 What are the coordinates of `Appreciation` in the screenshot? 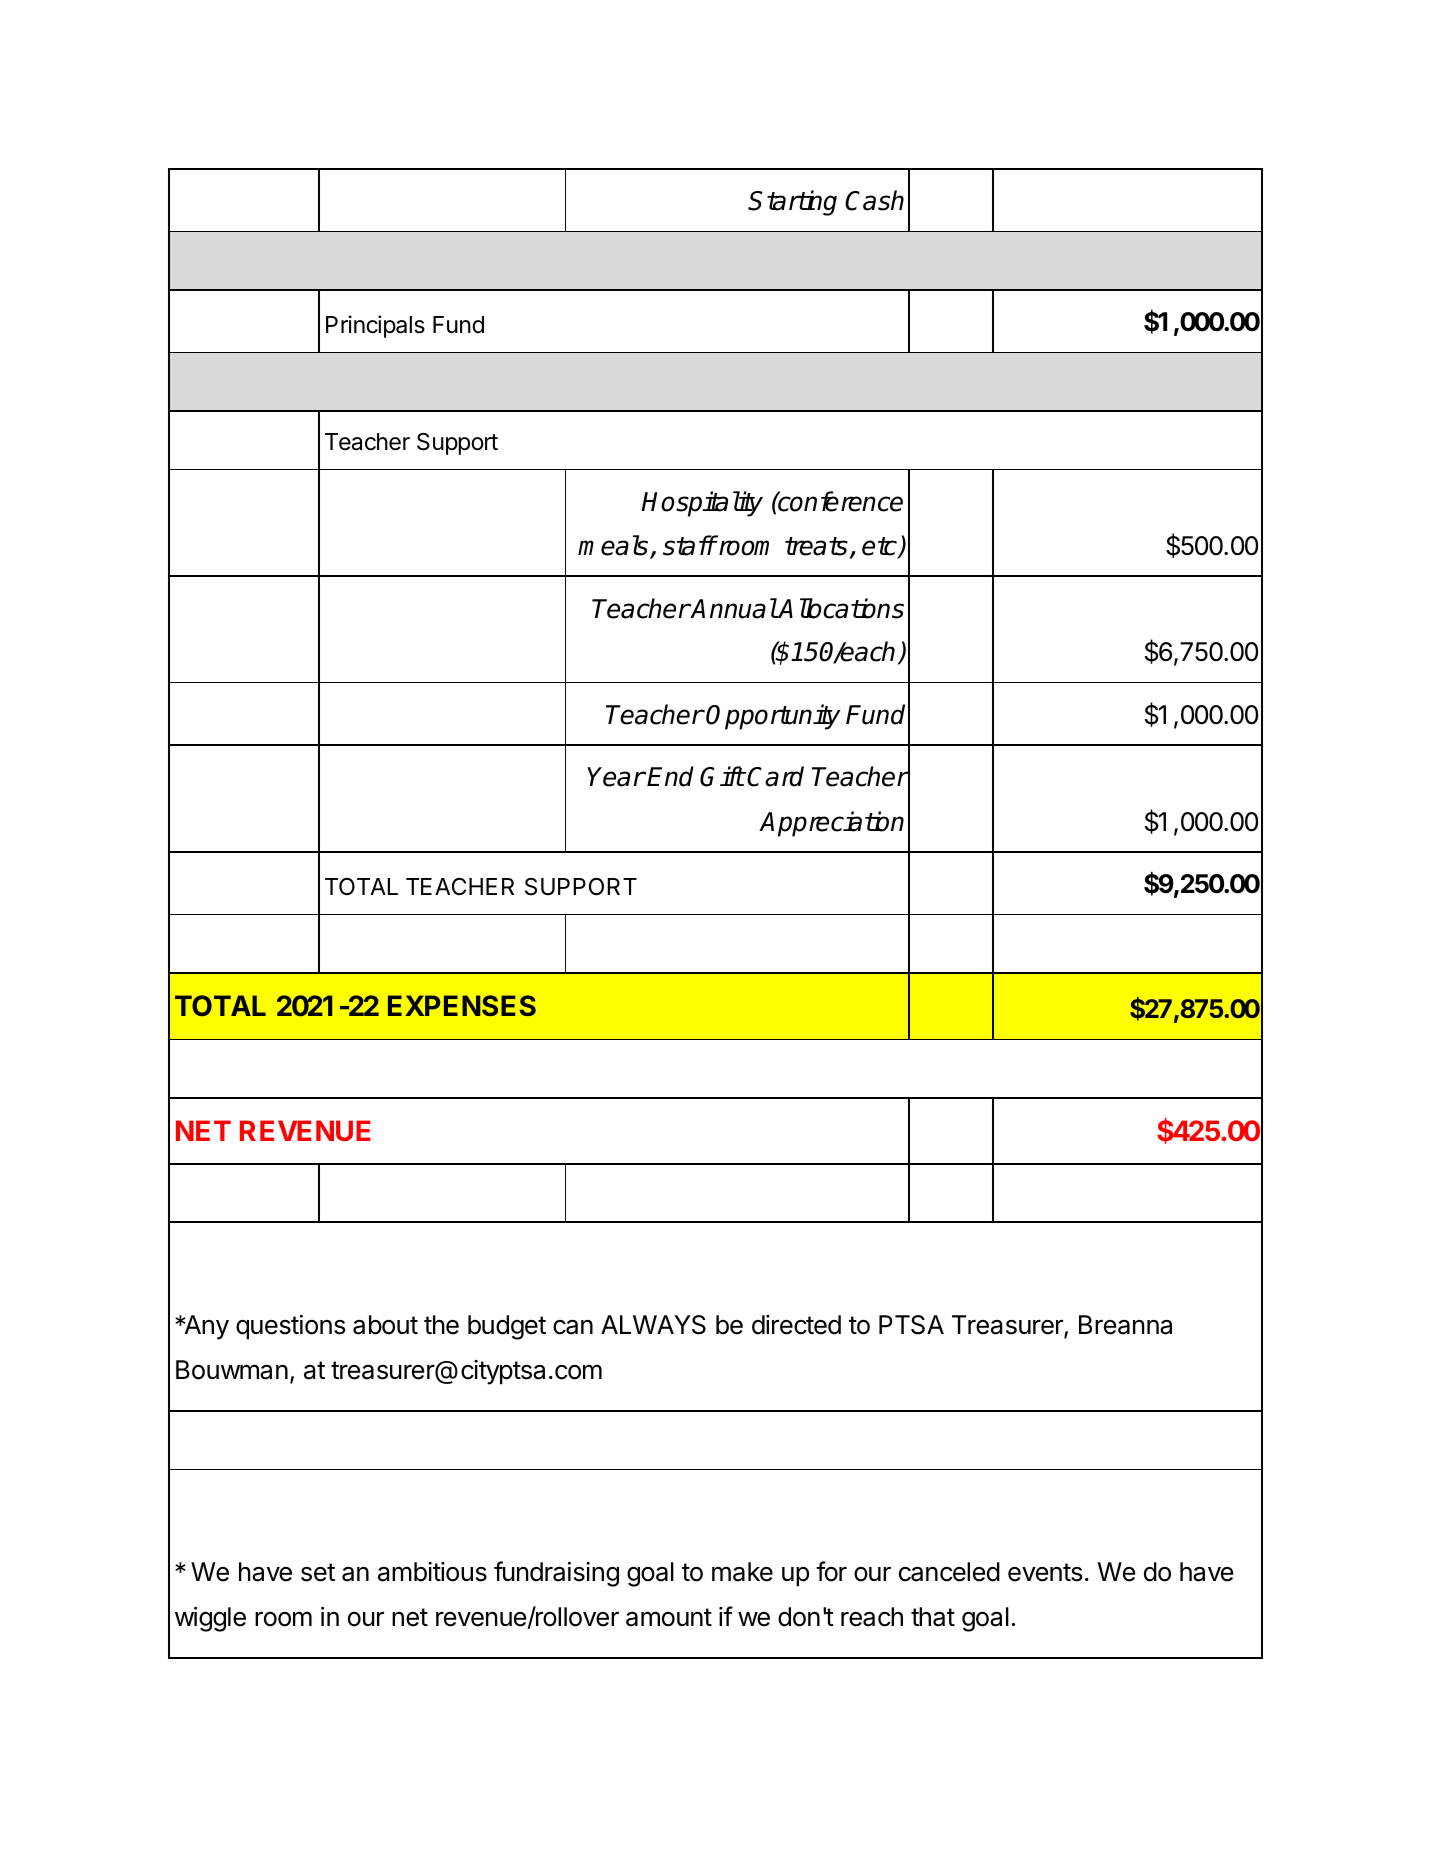 It's located at (831, 824).
